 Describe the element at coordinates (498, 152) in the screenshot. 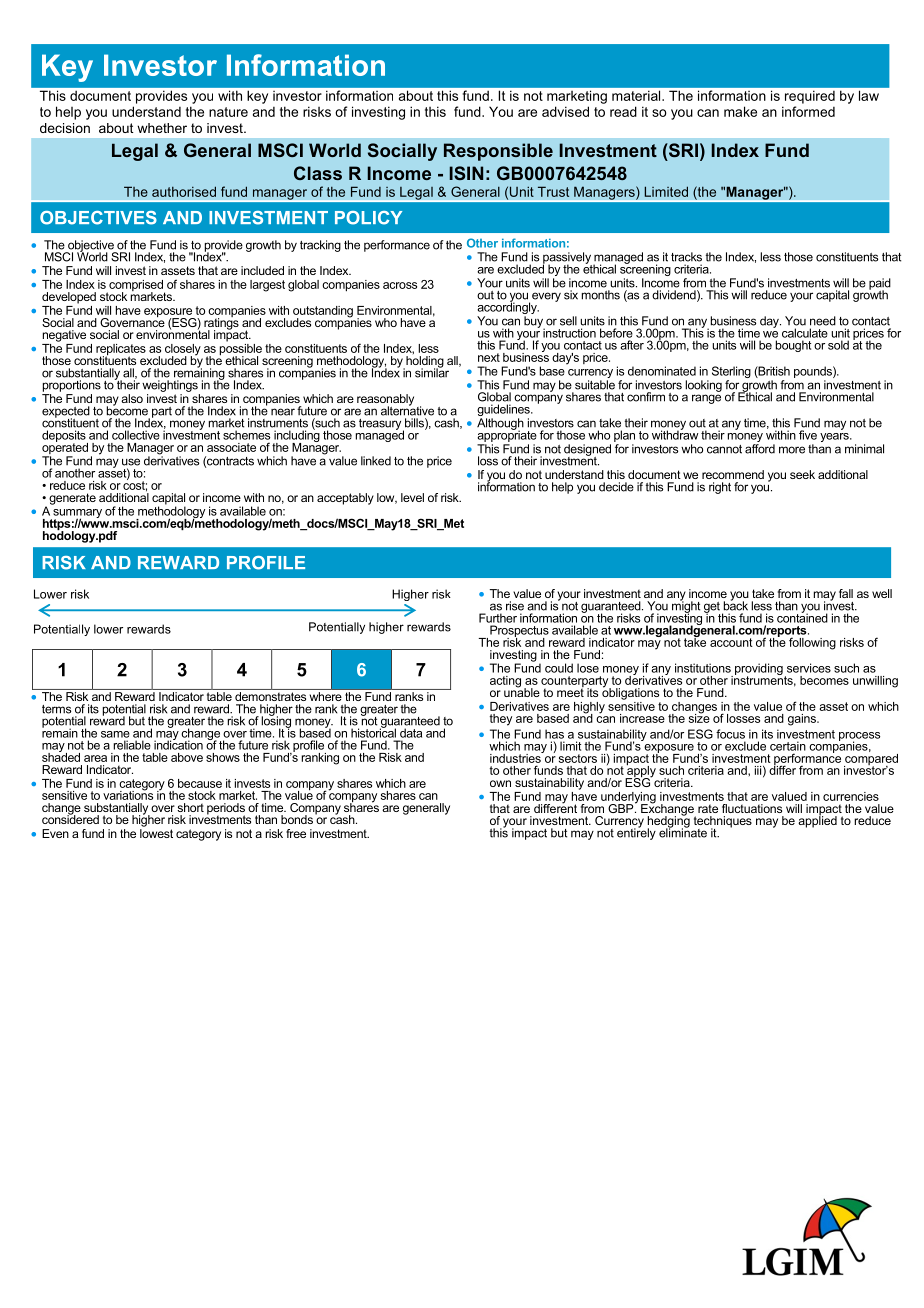

I see `Responsible` at that location.
